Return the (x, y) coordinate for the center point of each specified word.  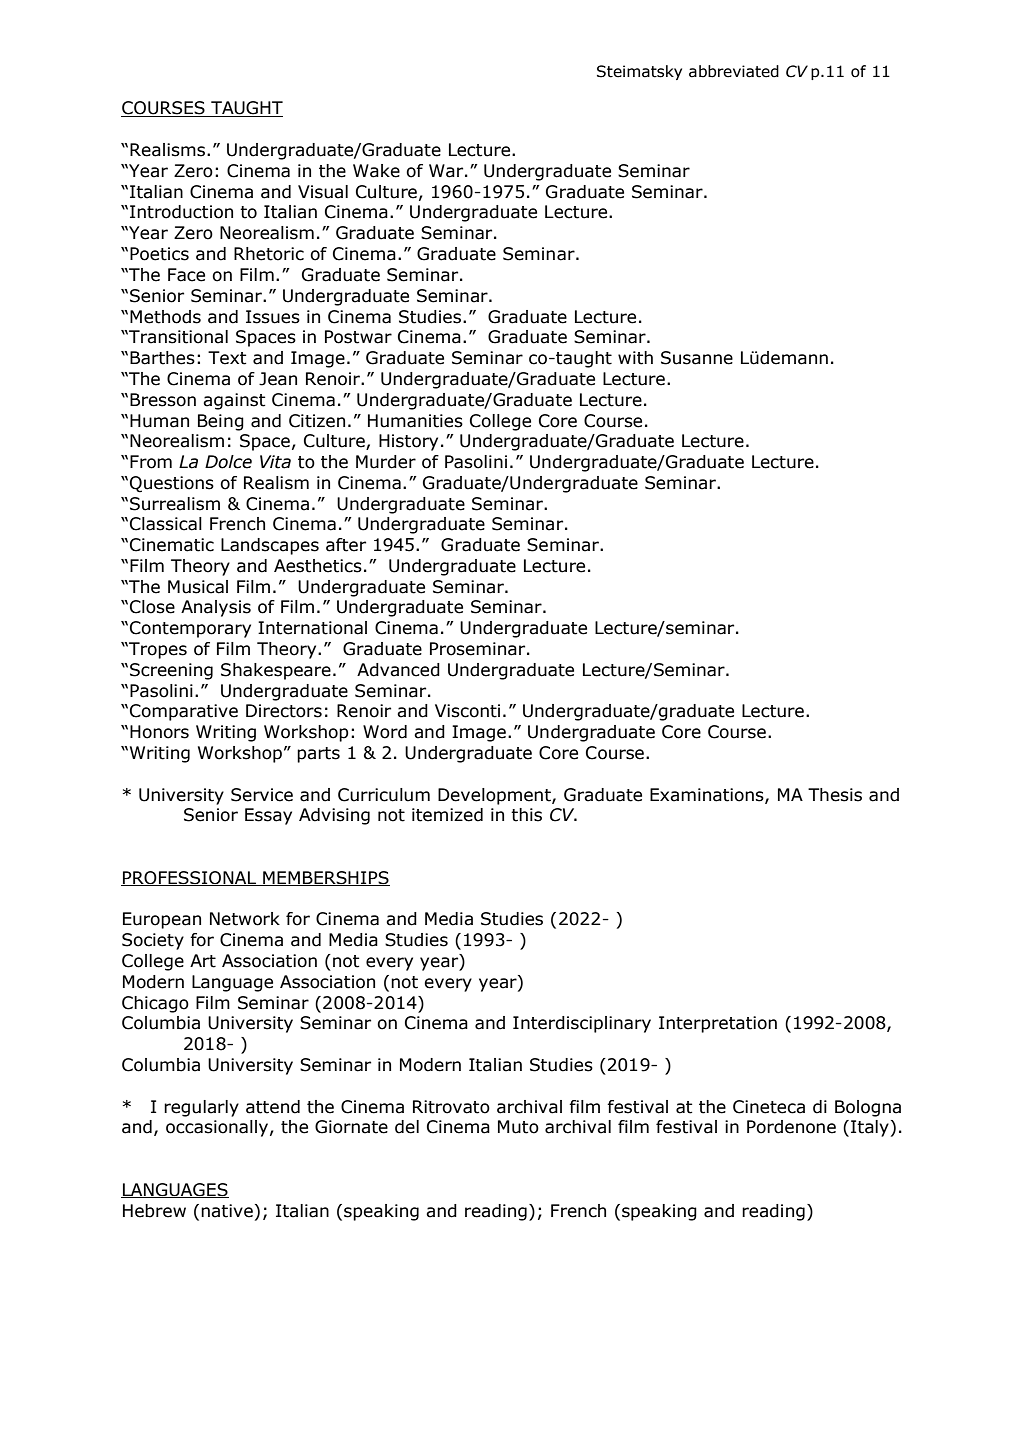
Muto (518, 1127)
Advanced (398, 670)
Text (227, 358)
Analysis (216, 608)
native (227, 1211)
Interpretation (718, 1024)
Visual (323, 192)
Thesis (835, 795)
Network (245, 919)
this (526, 815)
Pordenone (791, 1127)
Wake (376, 171)
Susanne (697, 358)
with (635, 358)
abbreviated (734, 71)
